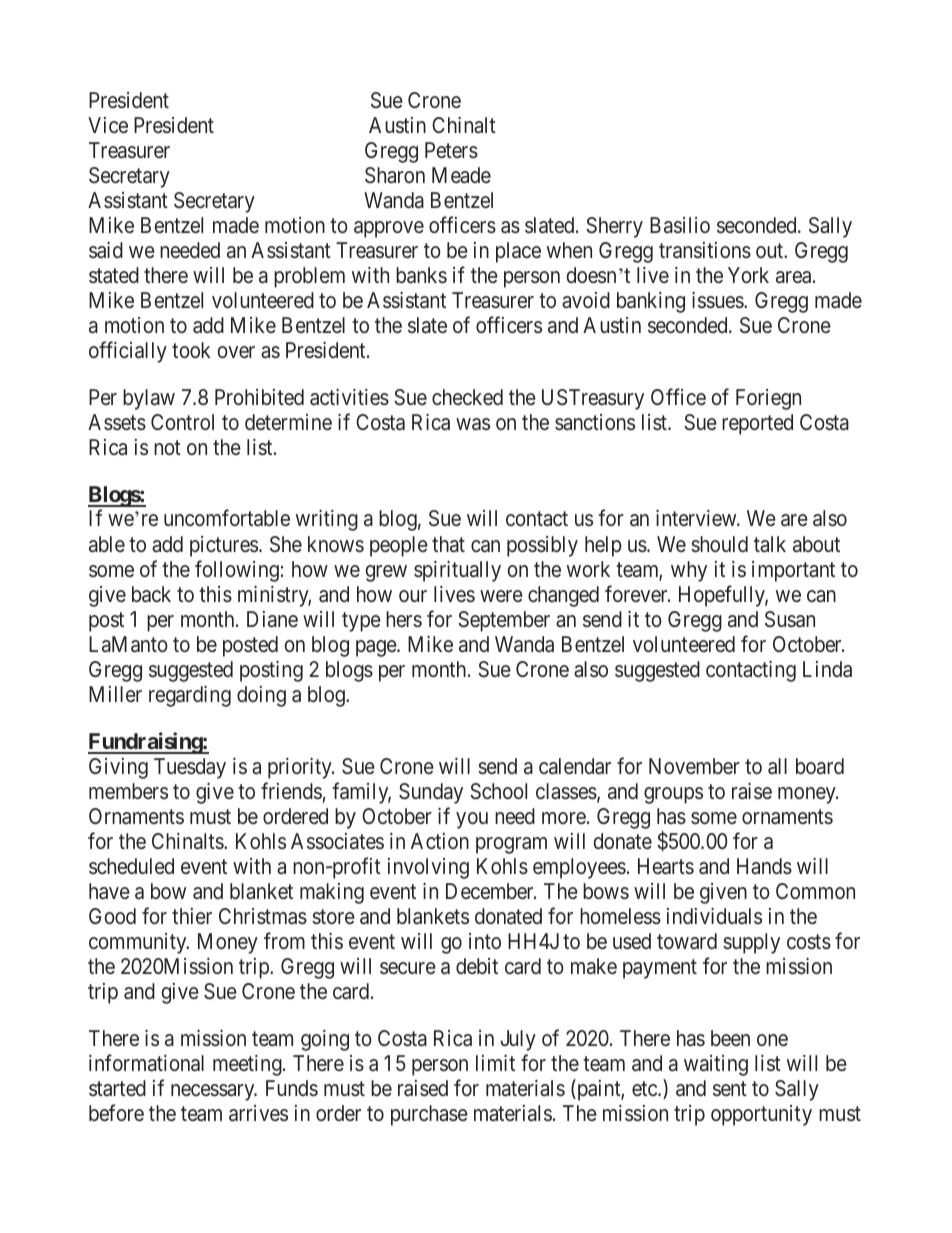 The image size is (952, 1233). What do you see at coordinates (167, 448) in the image?
I see `not` at bounding box center [167, 448].
